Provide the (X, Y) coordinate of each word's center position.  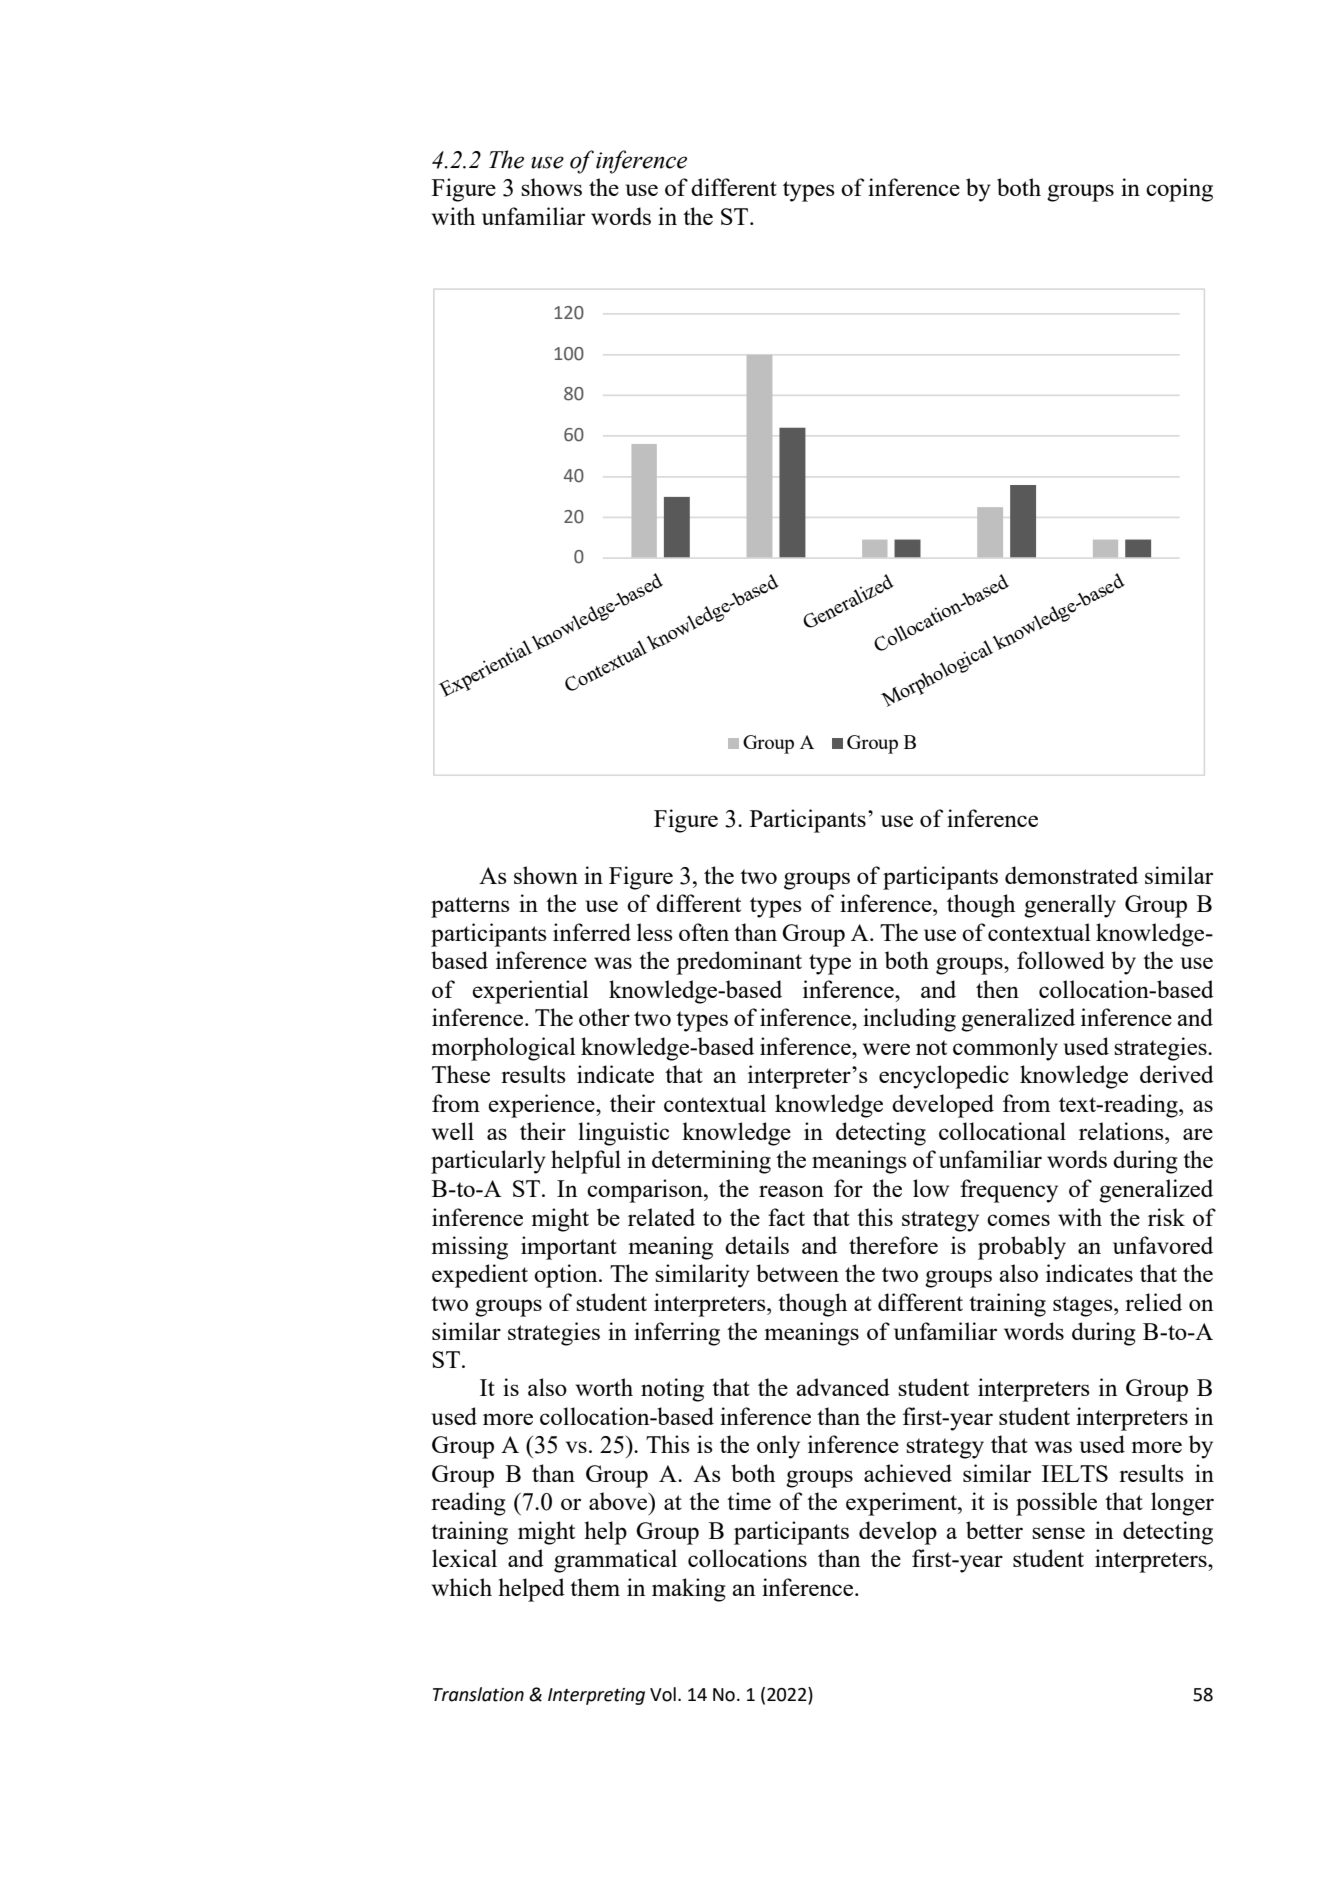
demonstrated (1071, 875)
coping (1179, 190)
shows (551, 187)
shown (546, 875)
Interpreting (596, 1696)
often (704, 932)
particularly (488, 1162)
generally (1070, 906)
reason (791, 1191)
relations (1122, 1131)
